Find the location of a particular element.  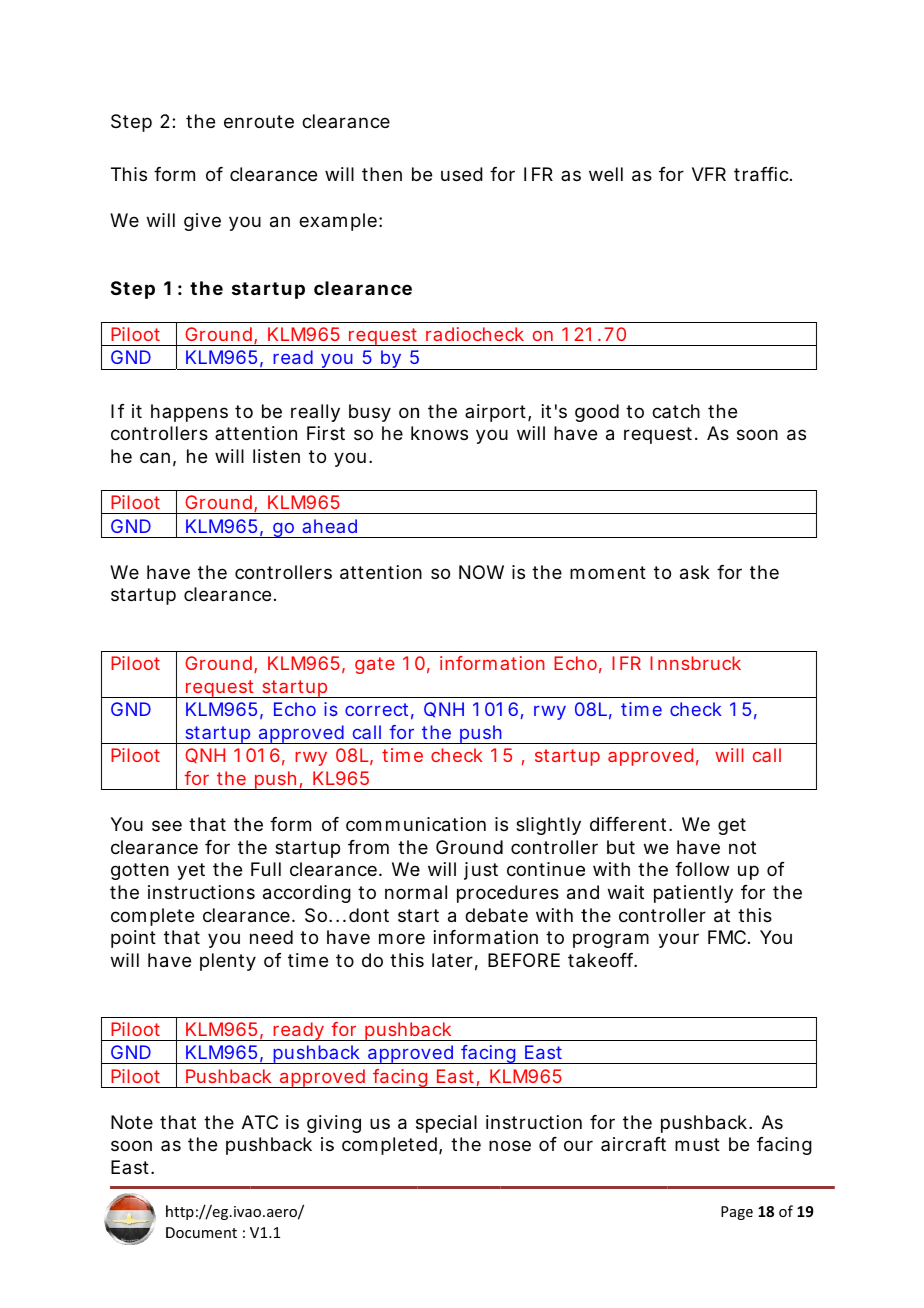

ask is located at coordinates (695, 572).
